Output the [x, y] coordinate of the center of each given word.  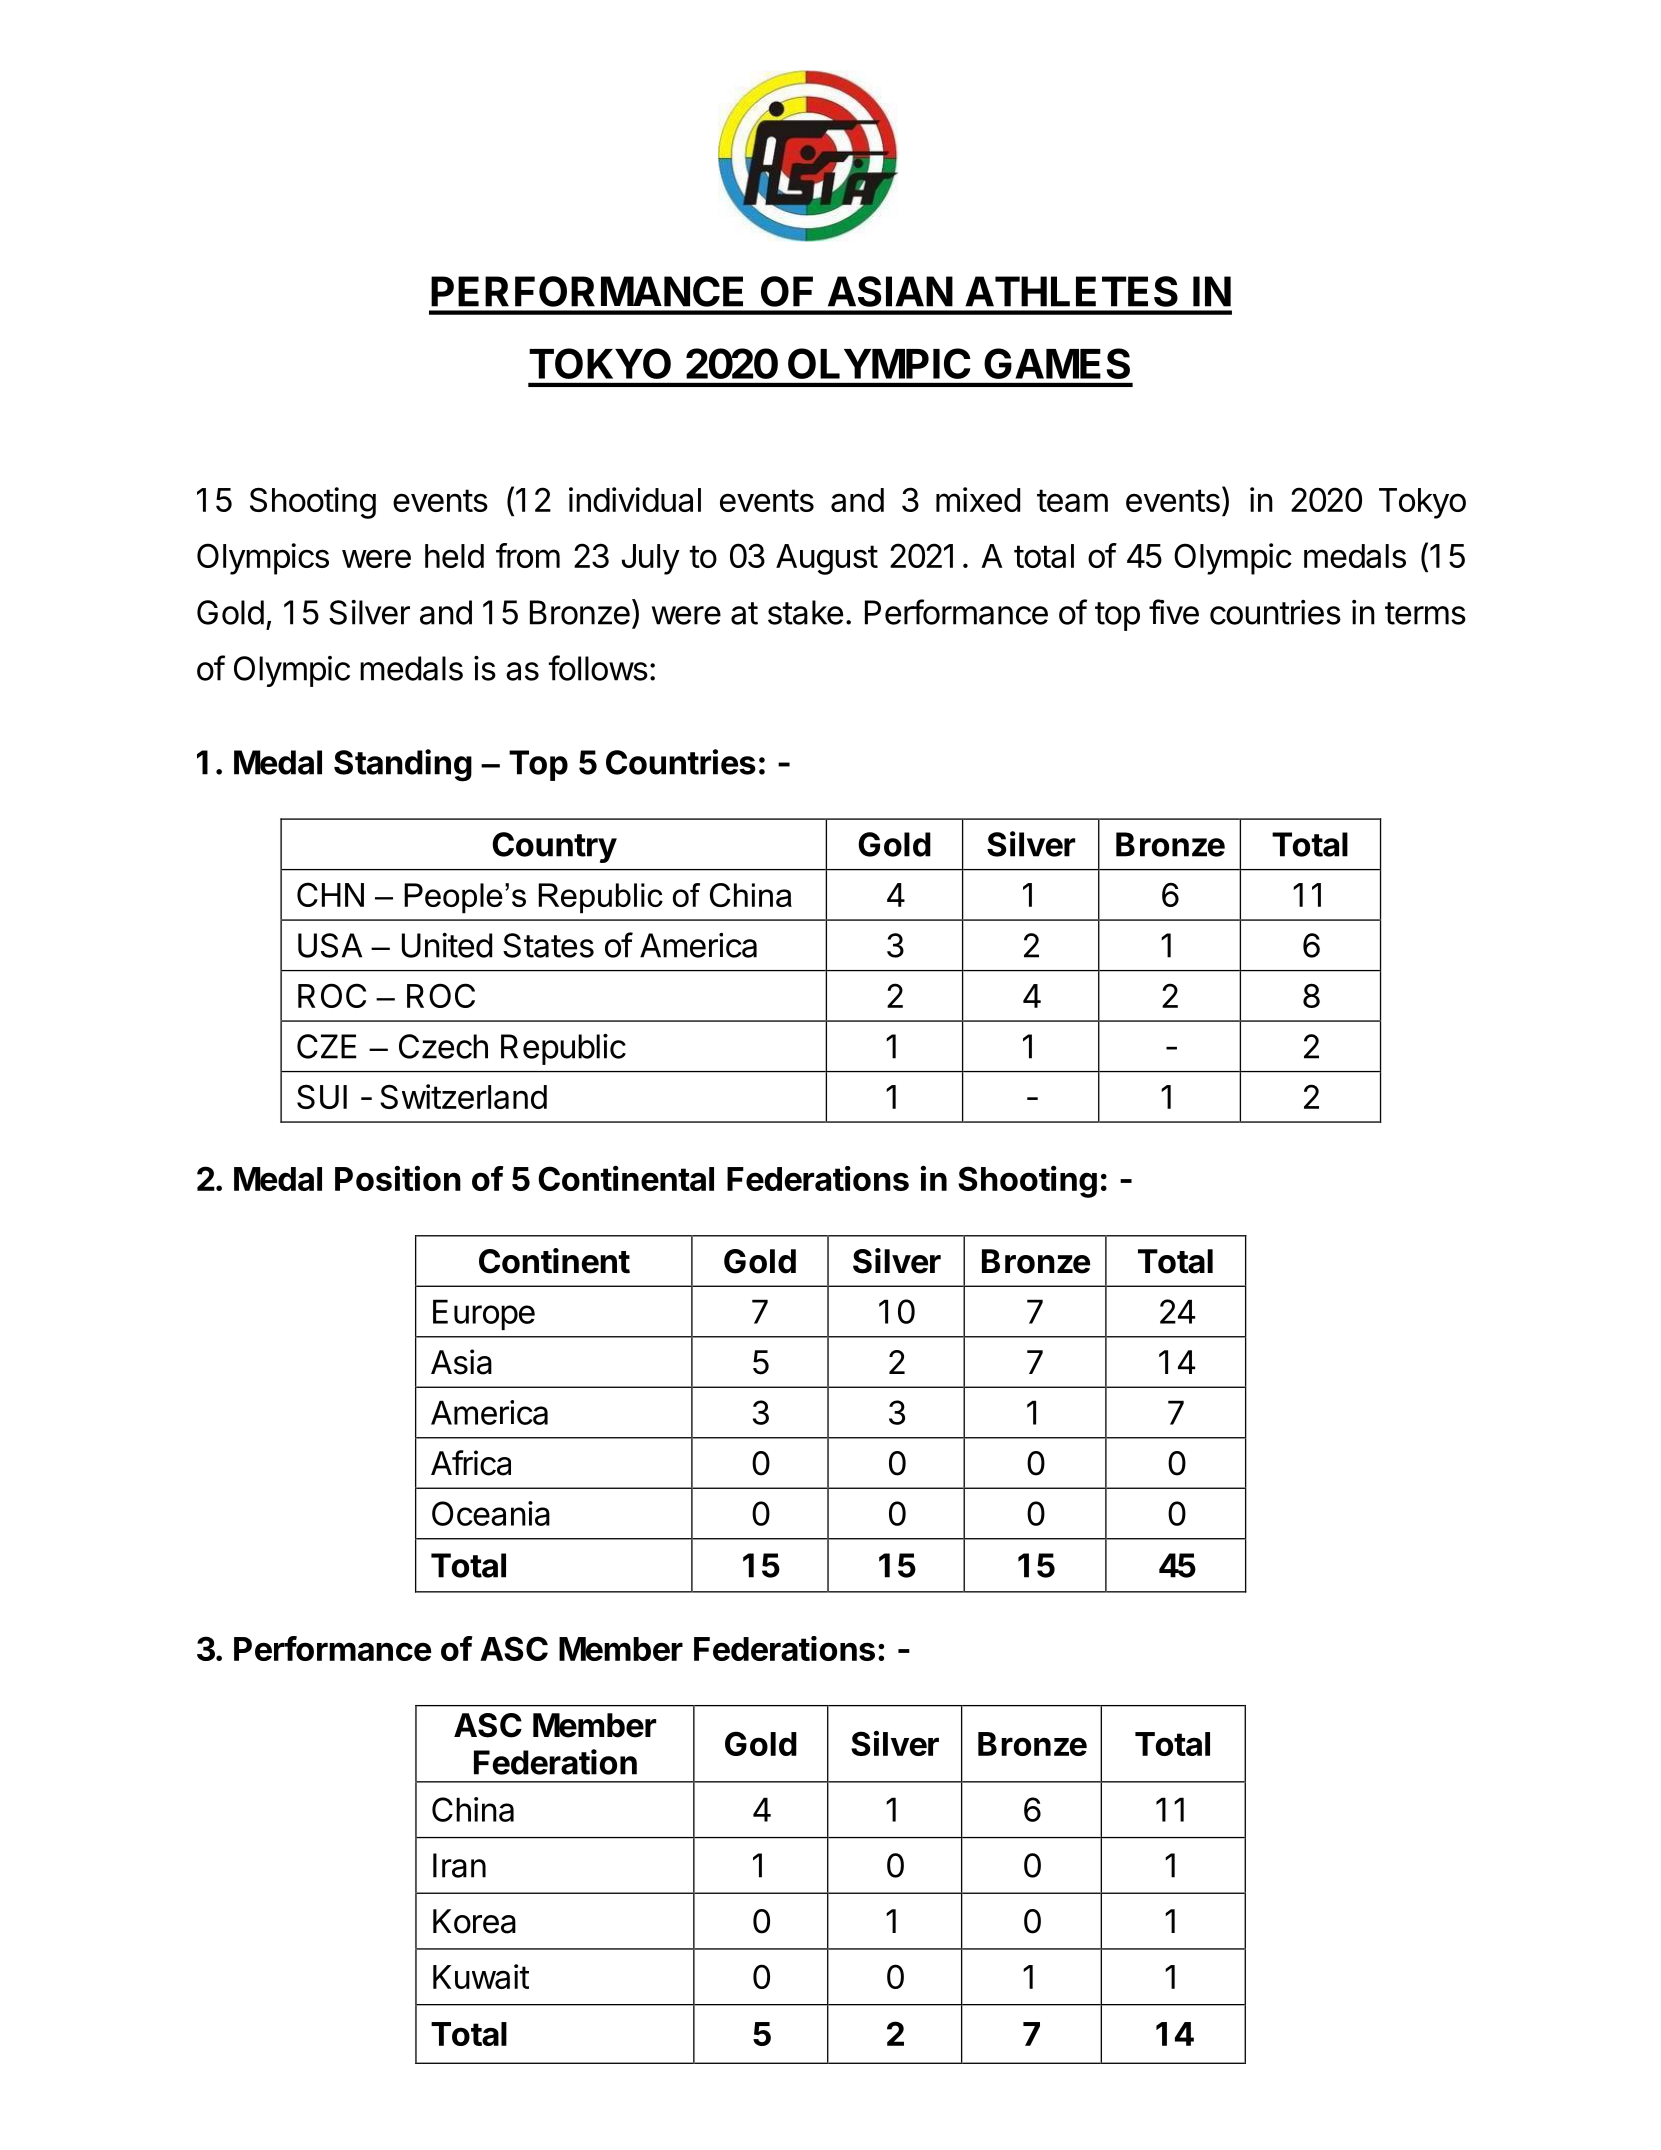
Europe [484, 1314]
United [447, 945]
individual [635, 499]
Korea [474, 1921]
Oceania [491, 1513]
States [548, 945]
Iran [459, 1865]
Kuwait [481, 1976]
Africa [471, 1463]
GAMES [1057, 363]
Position [398, 1178]
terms [1425, 613]
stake [805, 612]
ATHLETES [1071, 291]
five [1174, 612]
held [454, 556]
